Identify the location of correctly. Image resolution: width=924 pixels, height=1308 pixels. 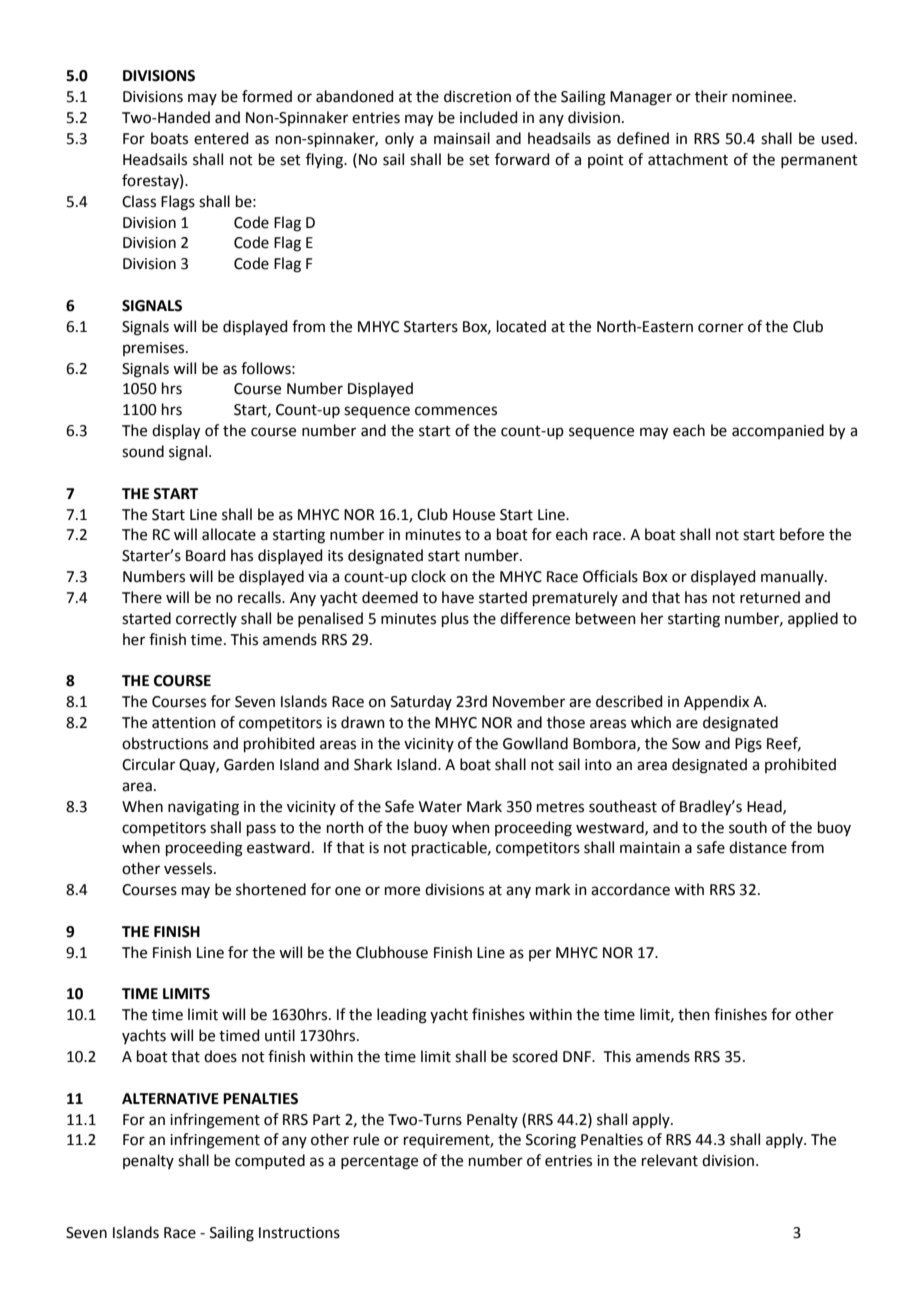
(206, 619).
